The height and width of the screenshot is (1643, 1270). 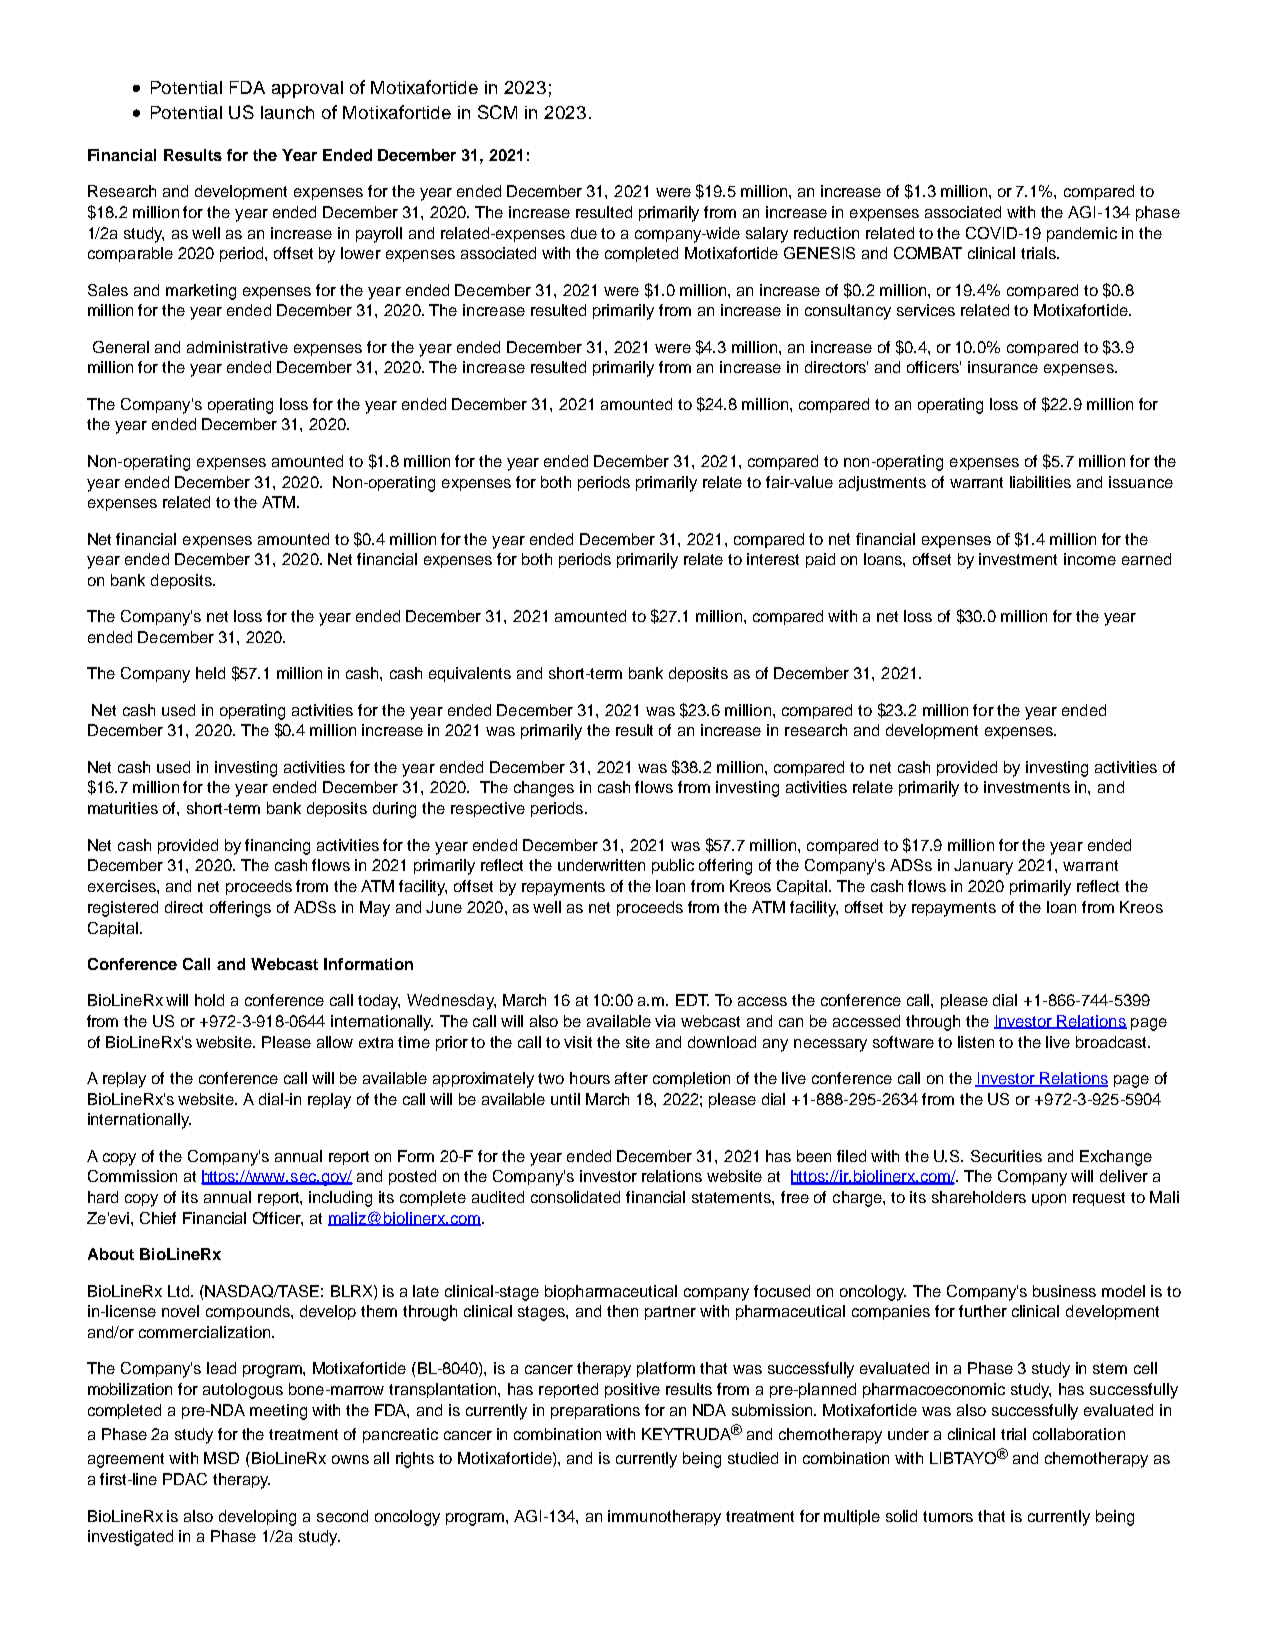 What do you see at coordinates (773, 559) in the screenshot?
I see `interest` at bounding box center [773, 559].
